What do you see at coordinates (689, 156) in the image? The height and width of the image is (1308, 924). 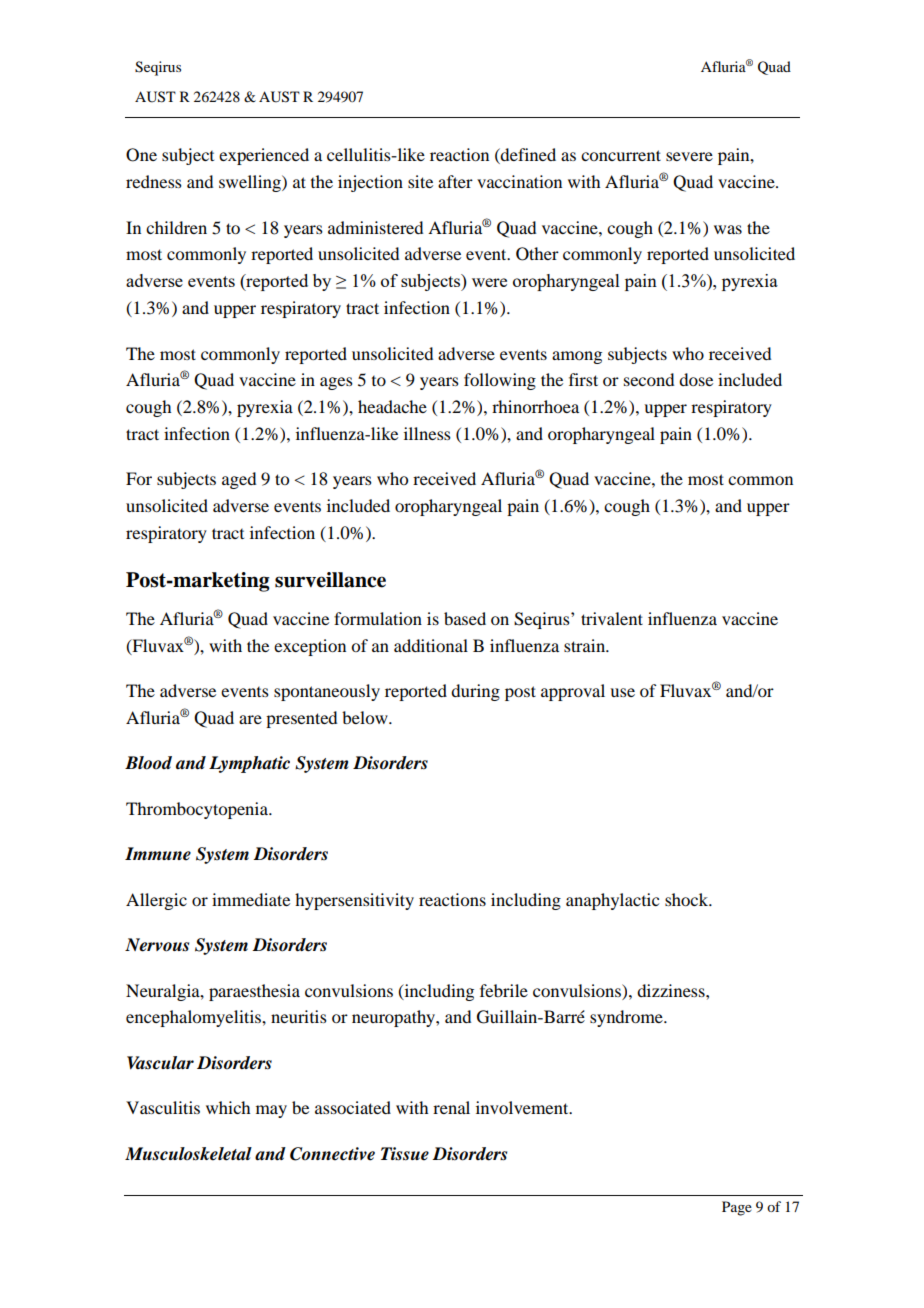 I see `severe` at bounding box center [689, 156].
